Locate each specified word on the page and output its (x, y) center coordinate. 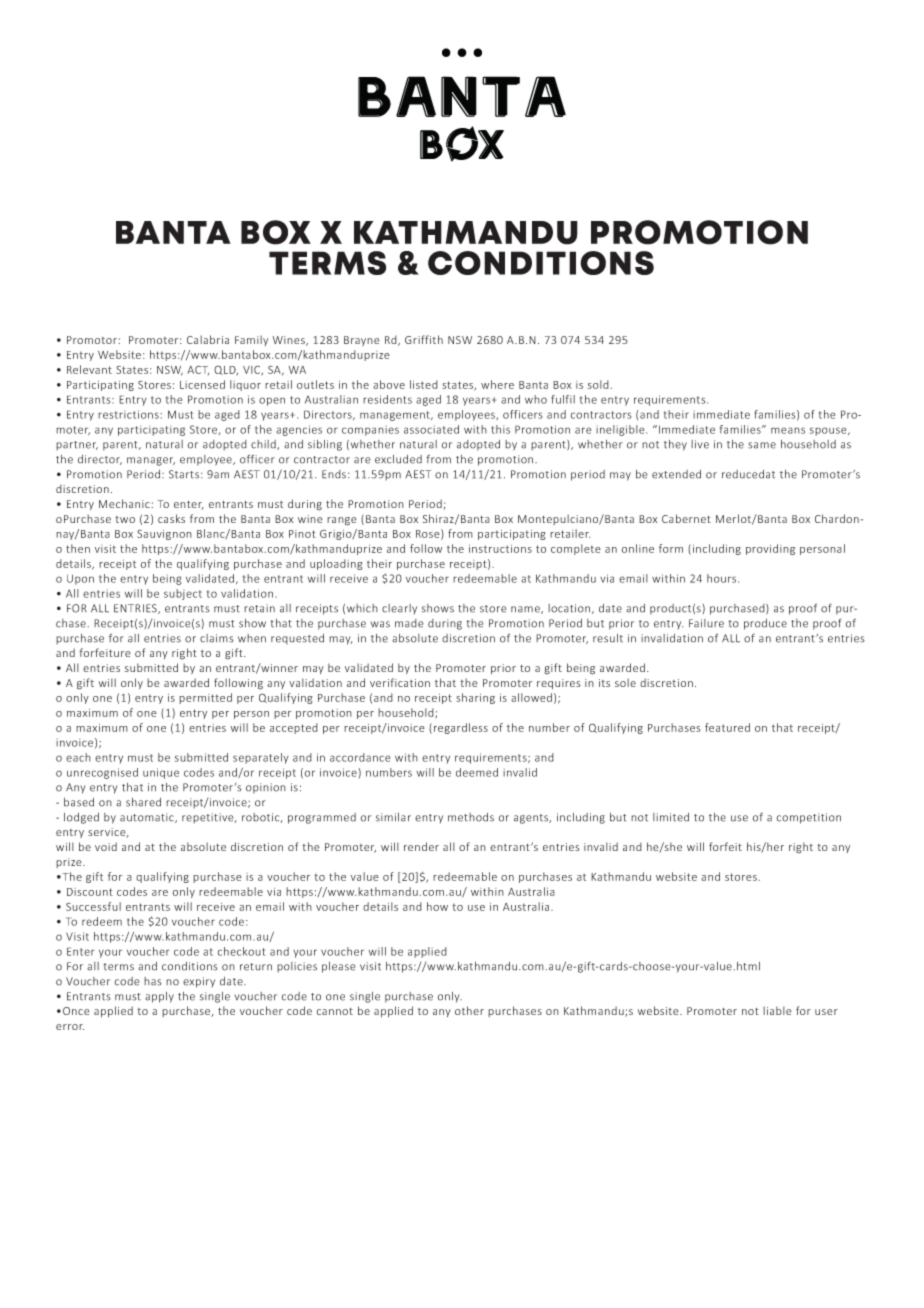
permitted (205, 698)
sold (598, 384)
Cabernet (686, 518)
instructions (500, 549)
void (106, 846)
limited (671, 817)
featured (727, 727)
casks (171, 518)
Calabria (208, 339)
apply (159, 997)
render (421, 846)
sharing (475, 698)
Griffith (424, 339)
